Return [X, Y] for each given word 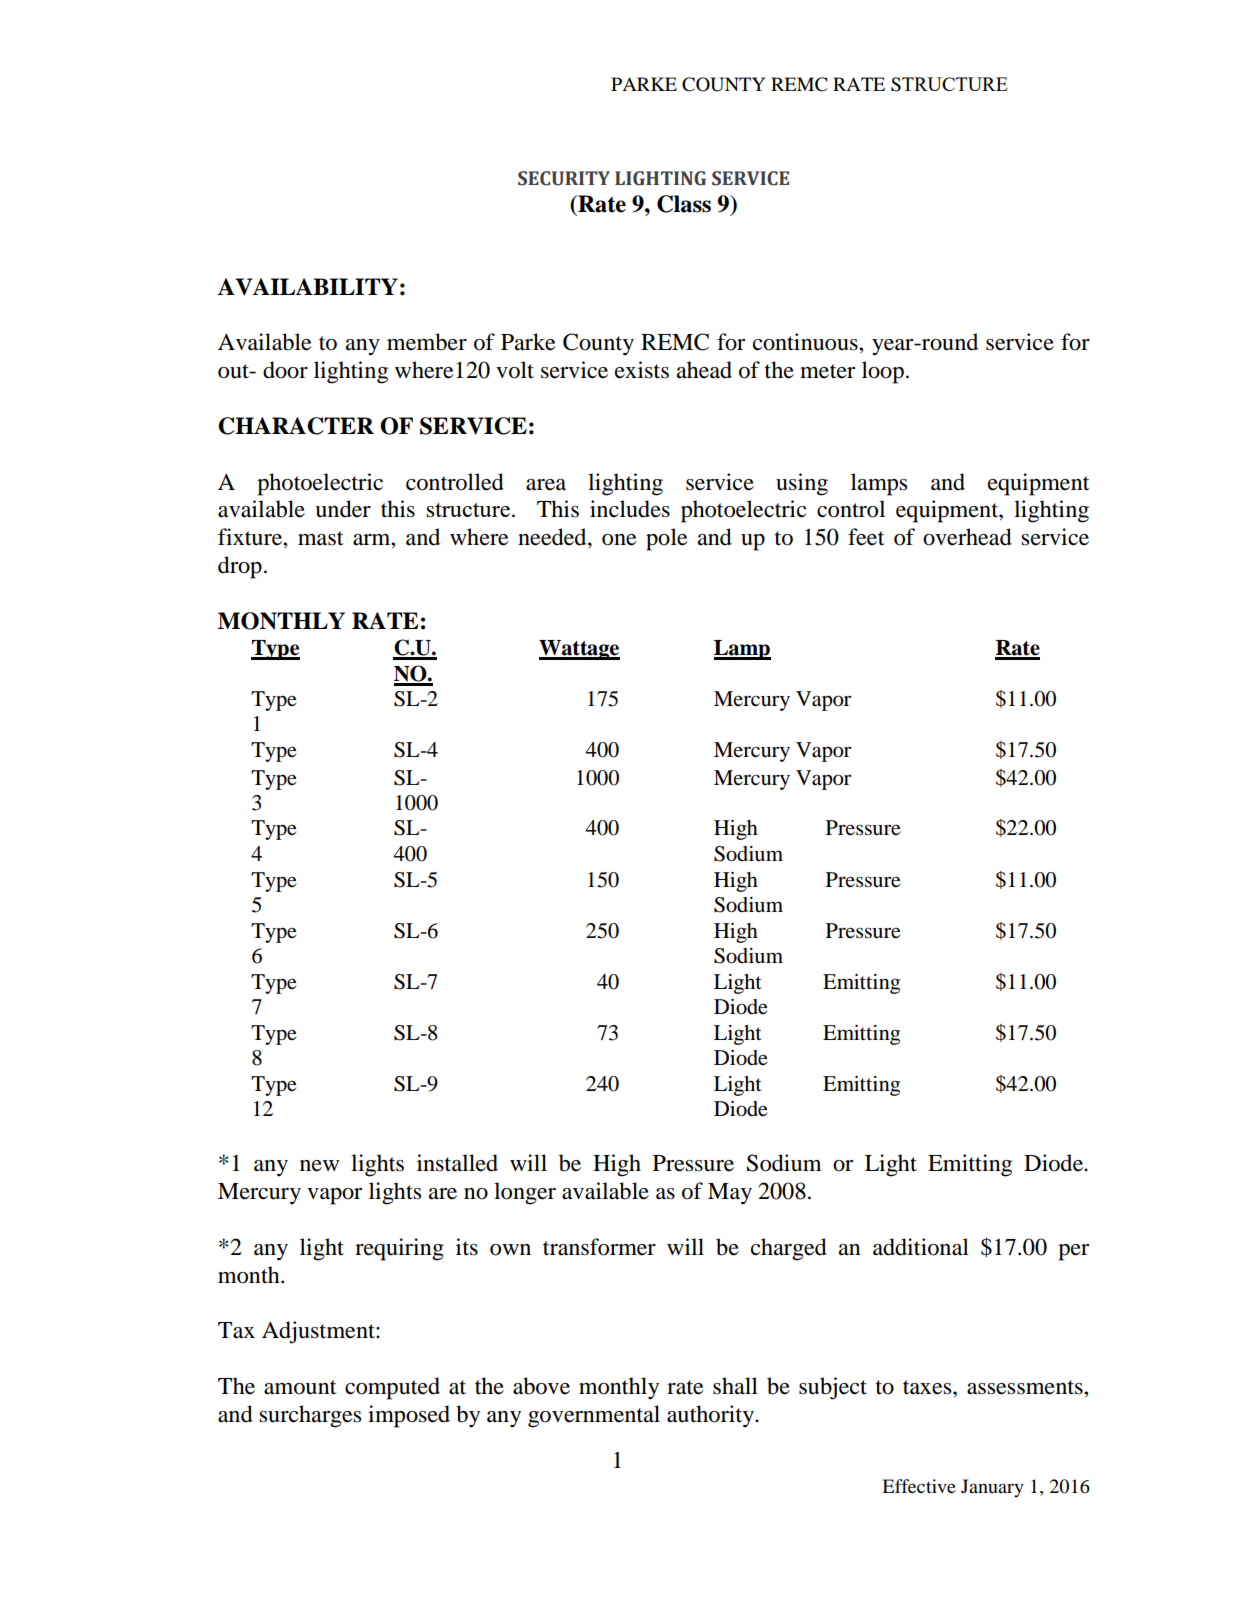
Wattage [579, 650]
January [992, 1488]
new [319, 1166]
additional [921, 1247]
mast [321, 538]
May [730, 1194]
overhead [967, 537]
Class [684, 204]
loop [883, 372]
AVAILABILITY [307, 287]
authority [711, 1416]
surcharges [310, 1416]
